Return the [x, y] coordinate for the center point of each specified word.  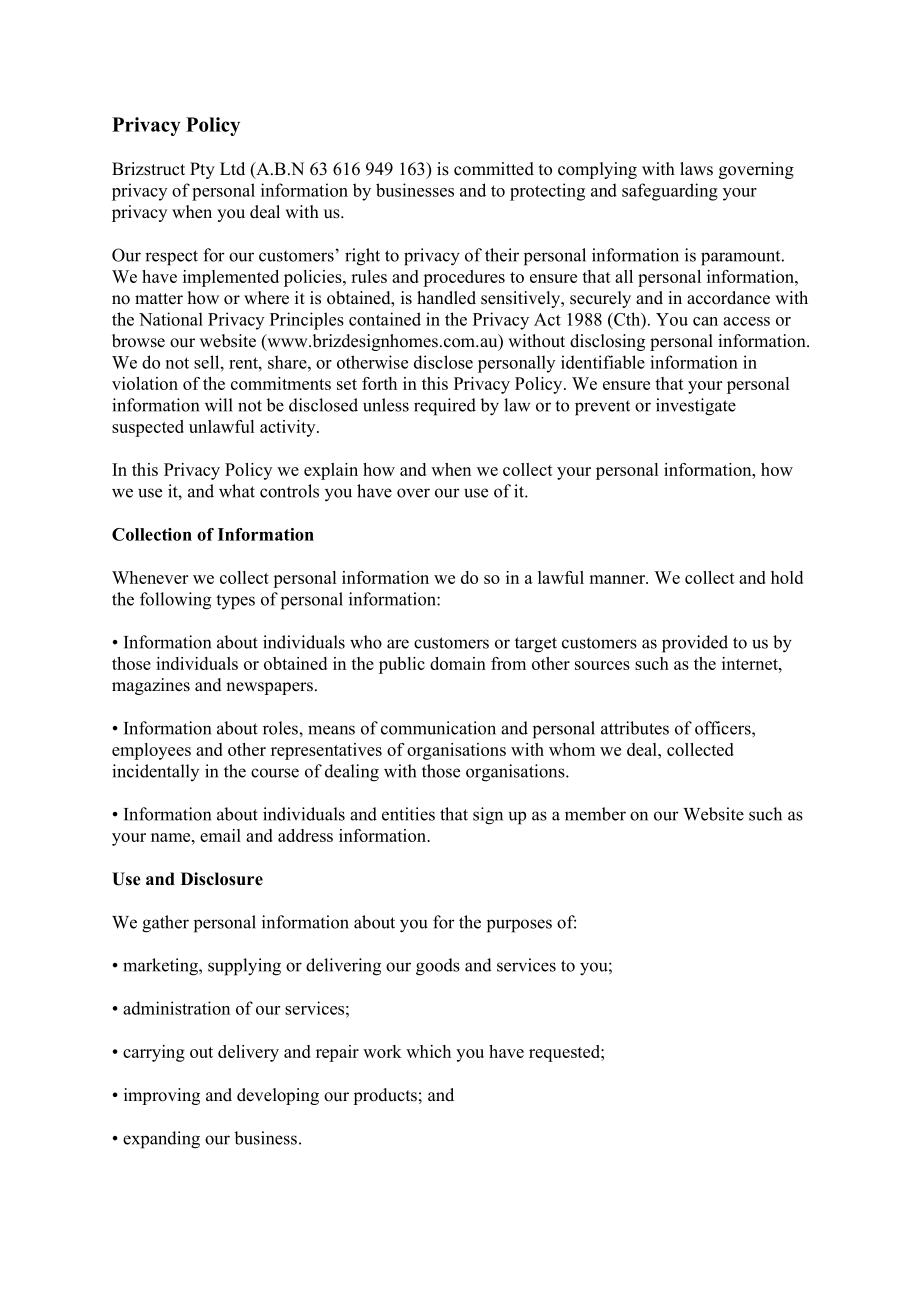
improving [162, 1096]
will [219, 405]
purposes [519, 926]
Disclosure [222, 879]
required [445, 407]
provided [695, 644]
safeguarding [670, 192]
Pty [202, 170]
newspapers [269, 688]
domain [458, 663]
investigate [696, 407]
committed [494, 169]
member [595, 814]
